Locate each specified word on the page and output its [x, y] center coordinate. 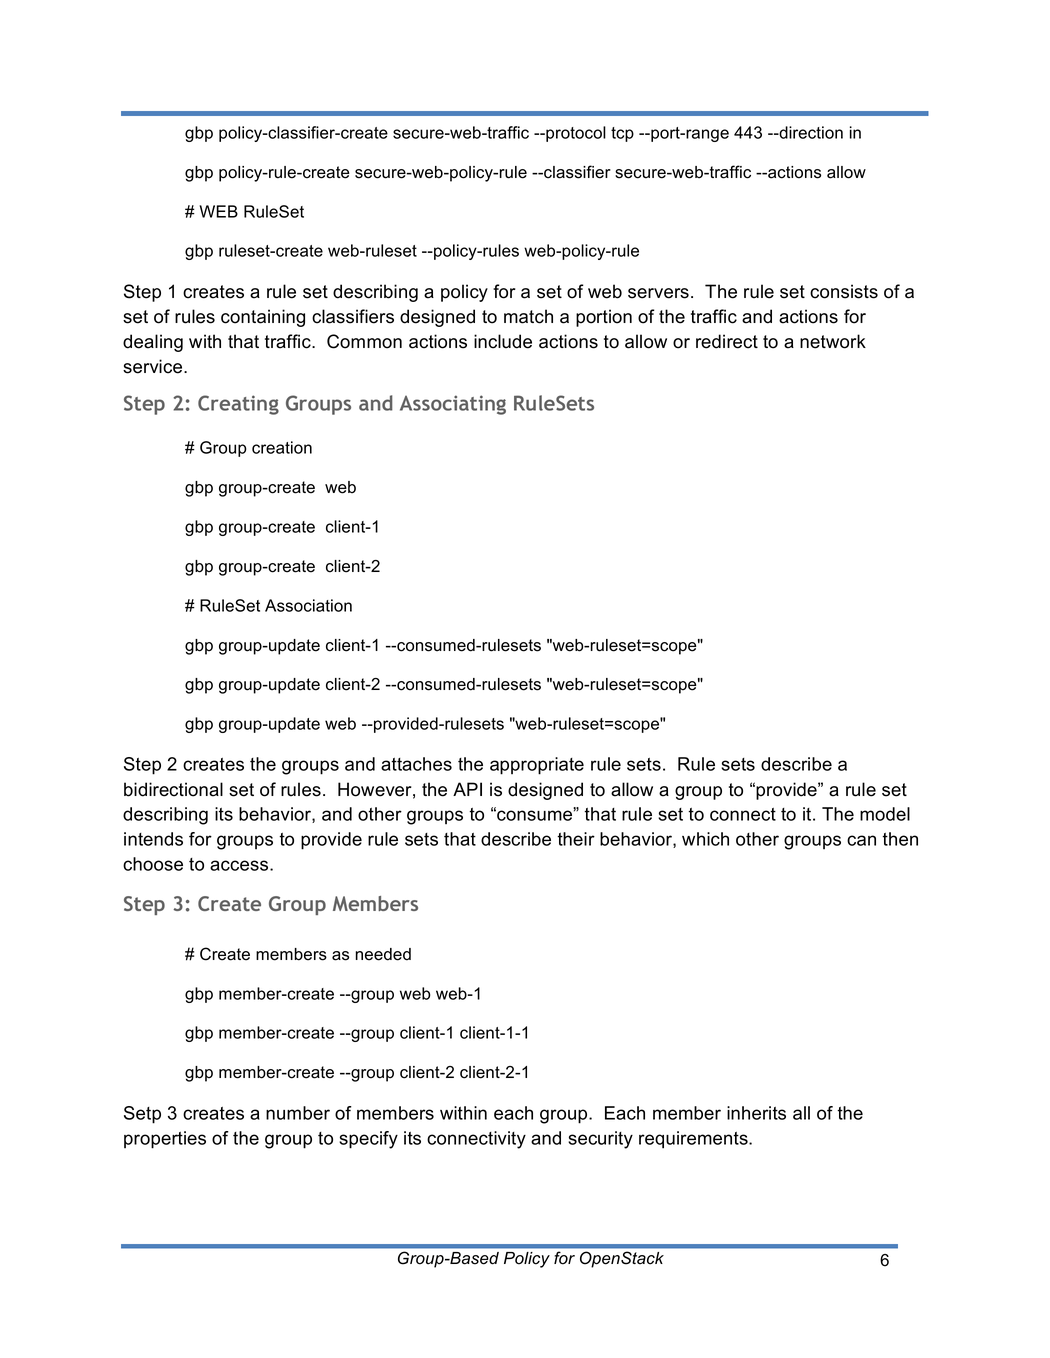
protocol [575, 134]
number [298, 1113]
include [503, 341]
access [240, 865]
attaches [416, 764]
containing [263, 318]
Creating [238, 405]
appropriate [537, 766]
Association [308, 605]
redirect [727, 341]
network [833, 341]
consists [844, 291]
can [861, 840]
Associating [453, 405]
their [576, 839]
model [885, 814]
